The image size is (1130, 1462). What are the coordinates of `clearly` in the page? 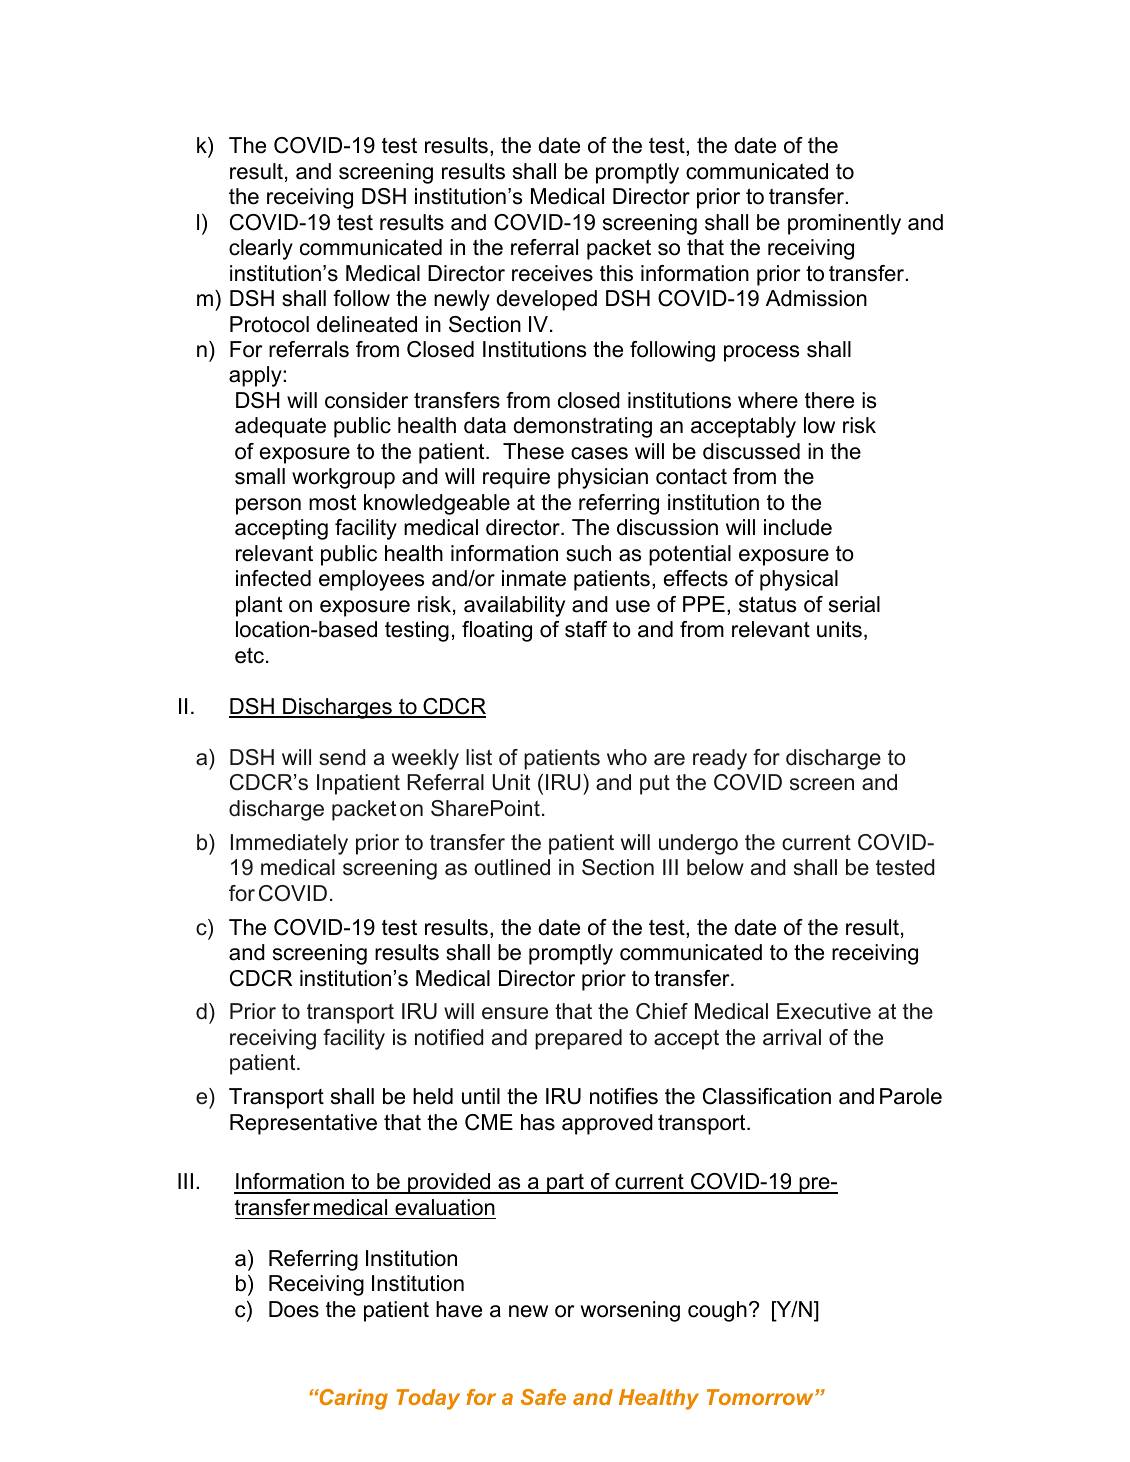 It's located at (261, 249).
